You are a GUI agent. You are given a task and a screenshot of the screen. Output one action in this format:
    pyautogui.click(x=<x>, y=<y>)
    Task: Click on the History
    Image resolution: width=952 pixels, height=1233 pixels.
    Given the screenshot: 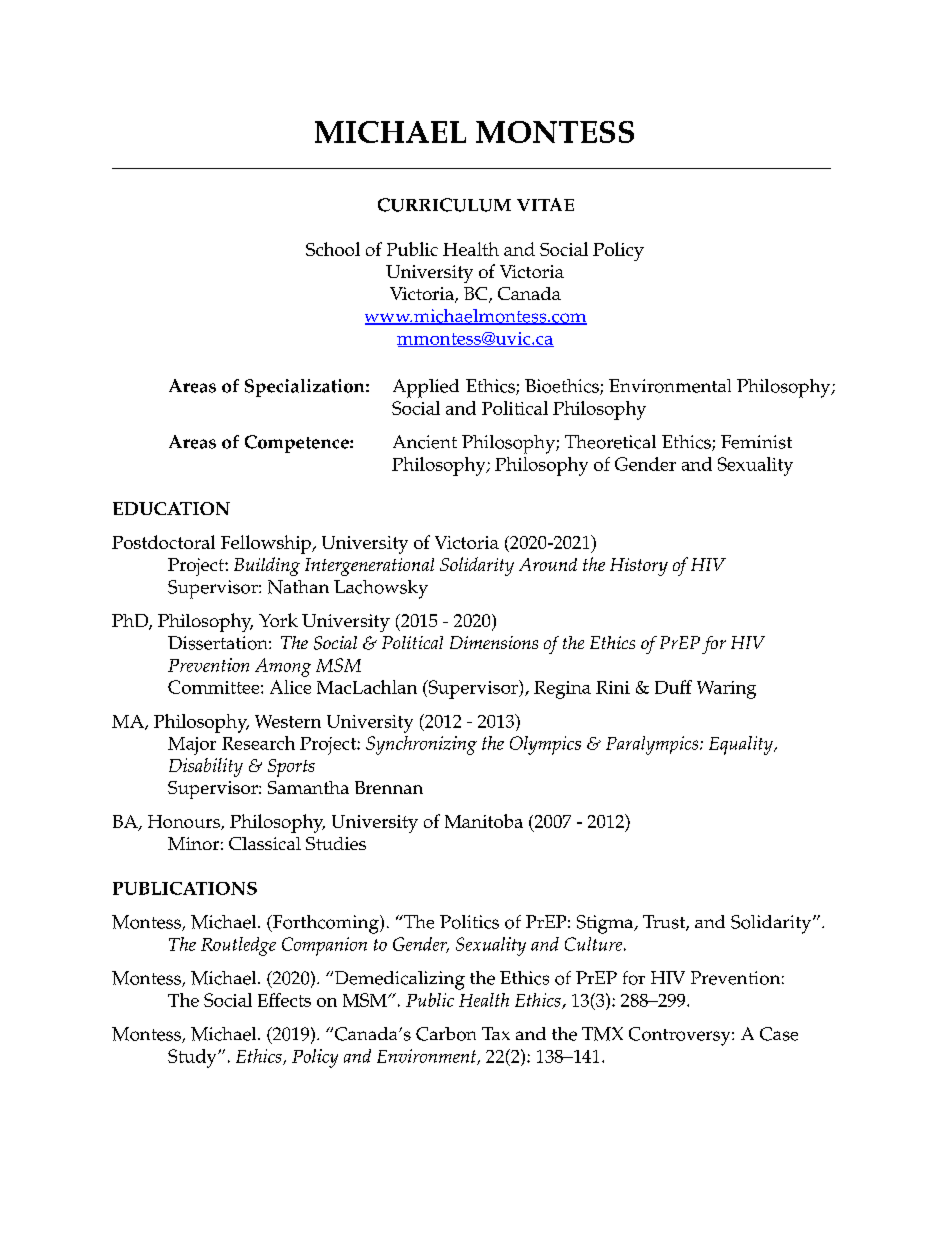 What is the action you would take?
    pyautogui.click(x=639, y=567)
